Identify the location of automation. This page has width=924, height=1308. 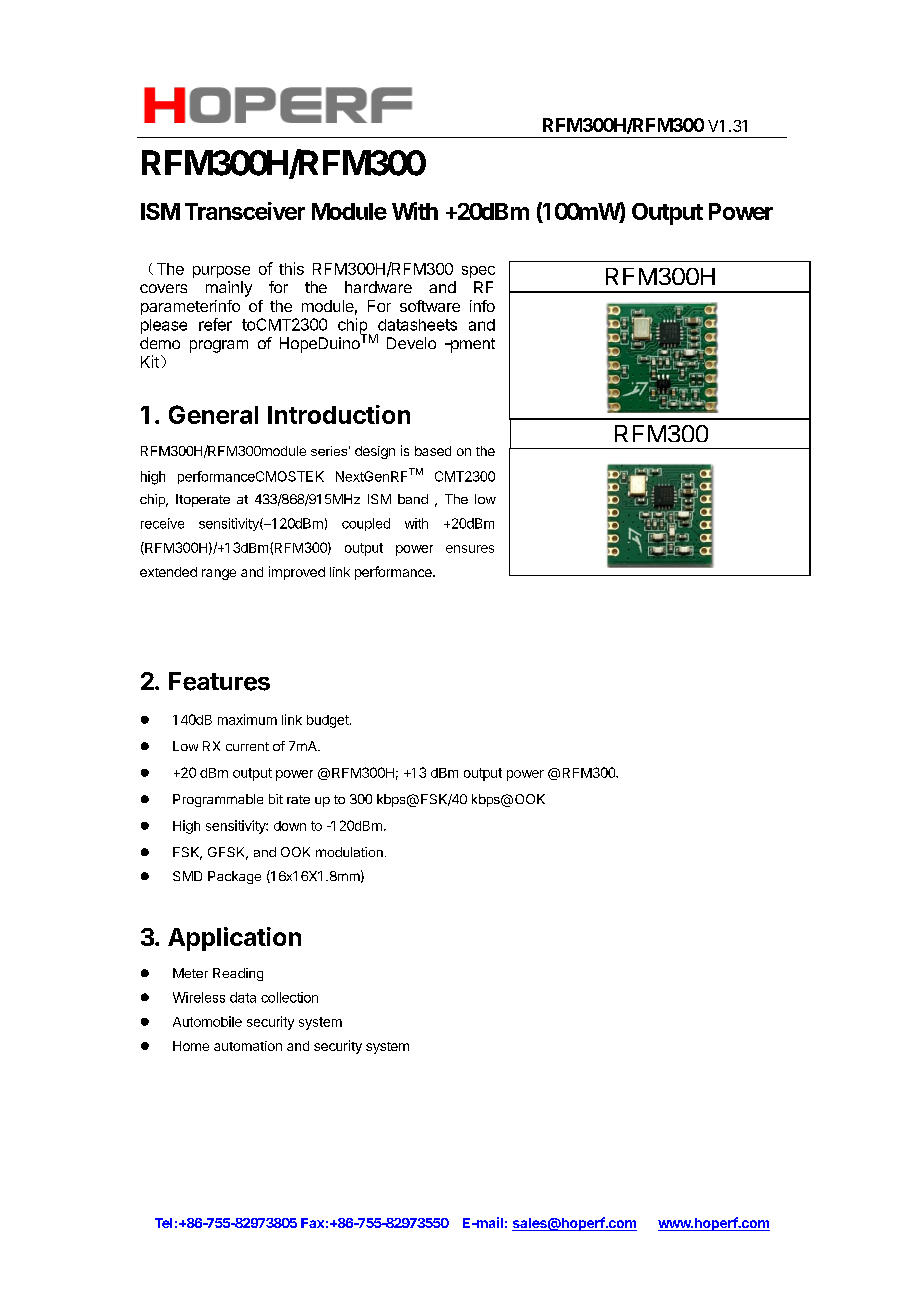
(248, 1046).
